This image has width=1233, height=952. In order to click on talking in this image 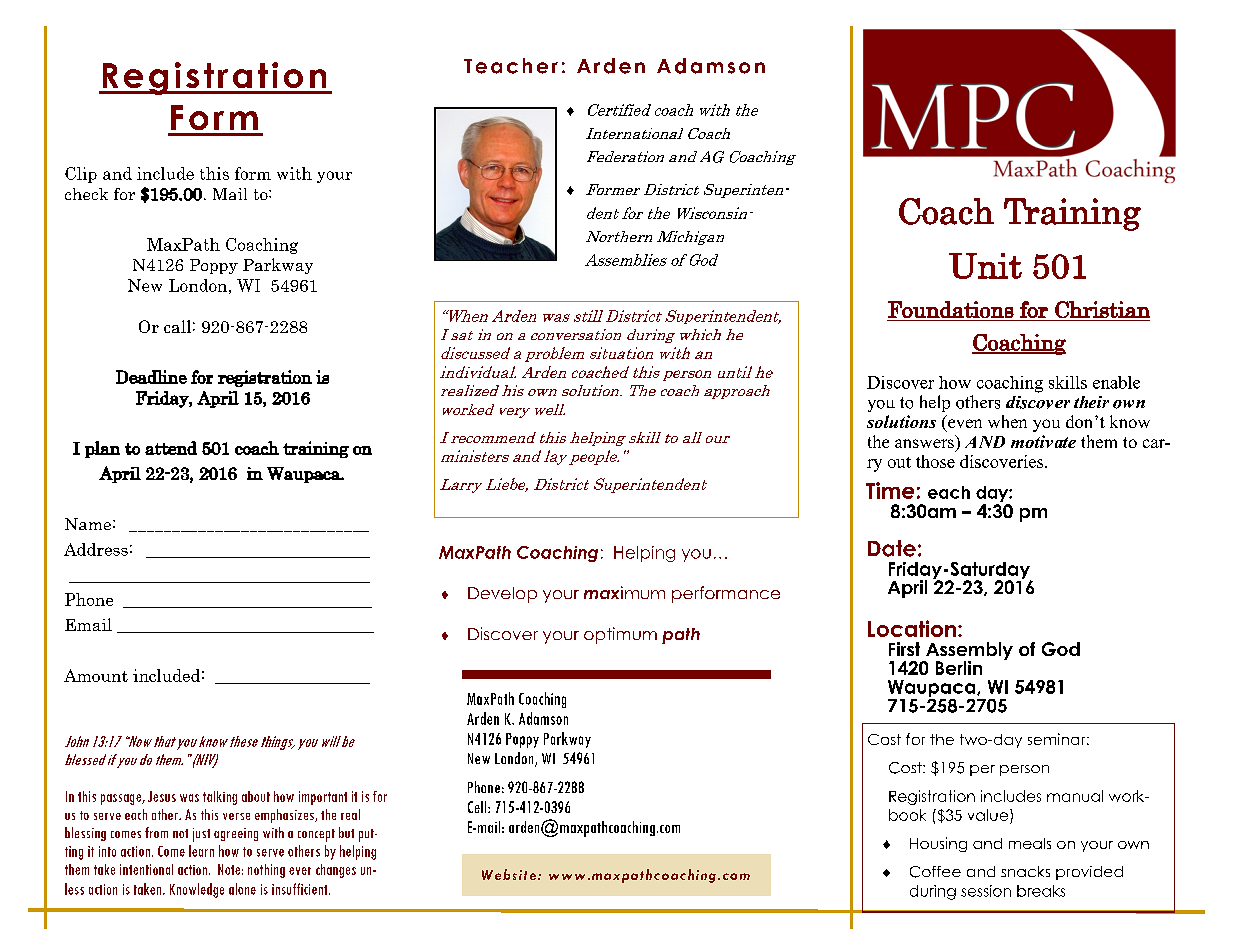, I will do `click(220, 798)`.
